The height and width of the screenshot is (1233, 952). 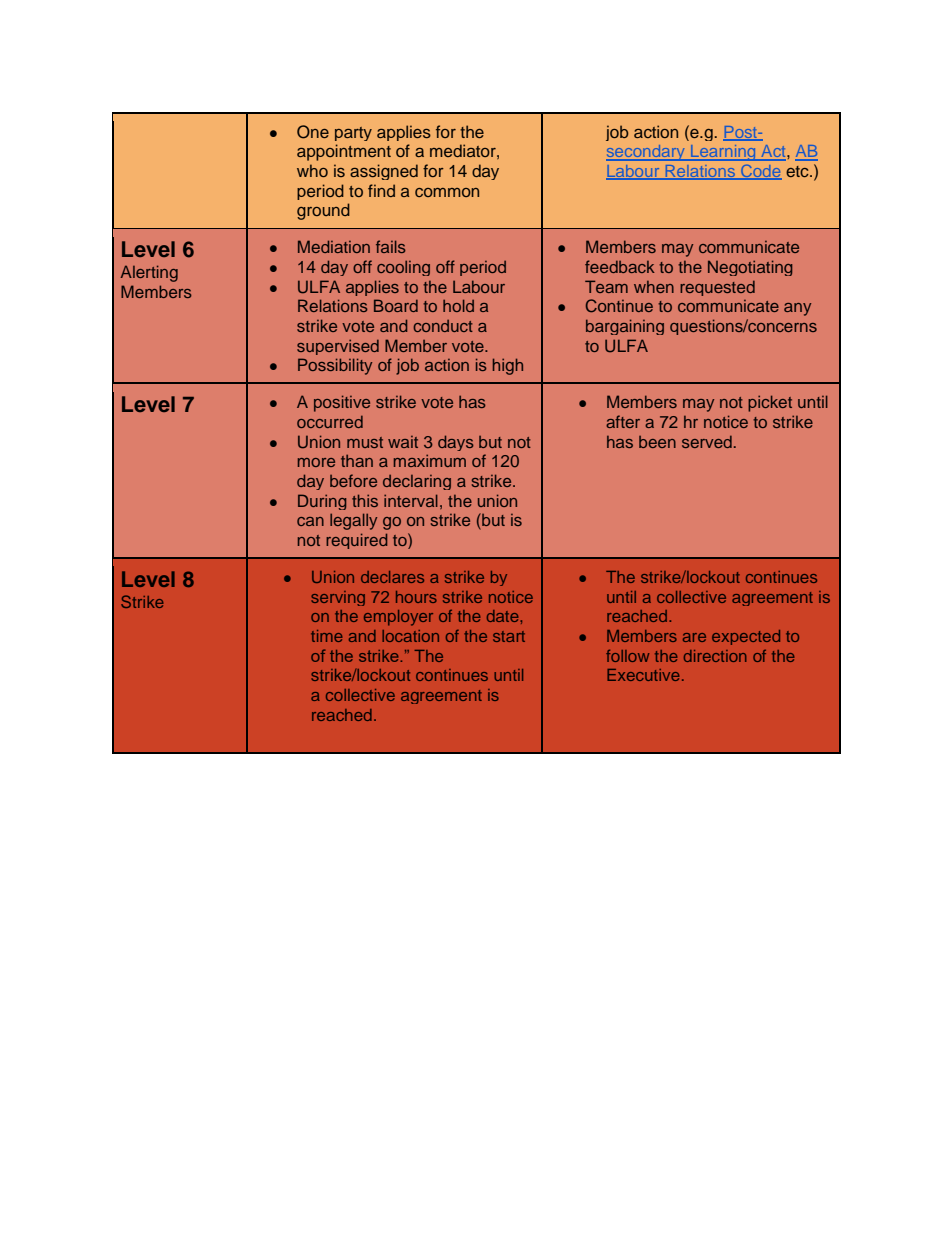 What do you see at coordinates (338, 347) in the screenshot?
I see `supervised` at bounding box center [338, 347].
